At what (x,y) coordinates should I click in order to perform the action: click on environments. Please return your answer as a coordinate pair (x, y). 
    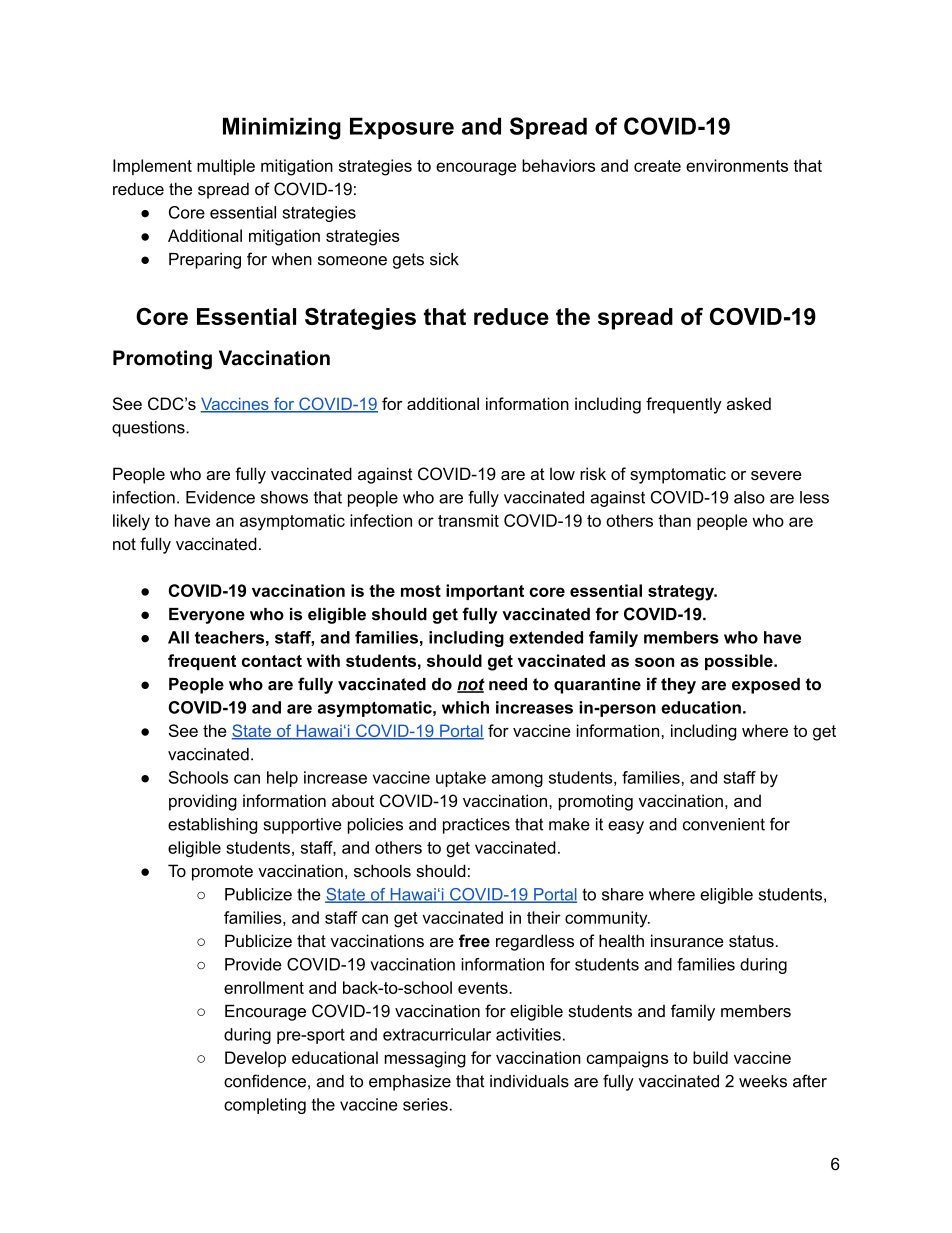
    Looking at the image, I should click on (737, 165).
